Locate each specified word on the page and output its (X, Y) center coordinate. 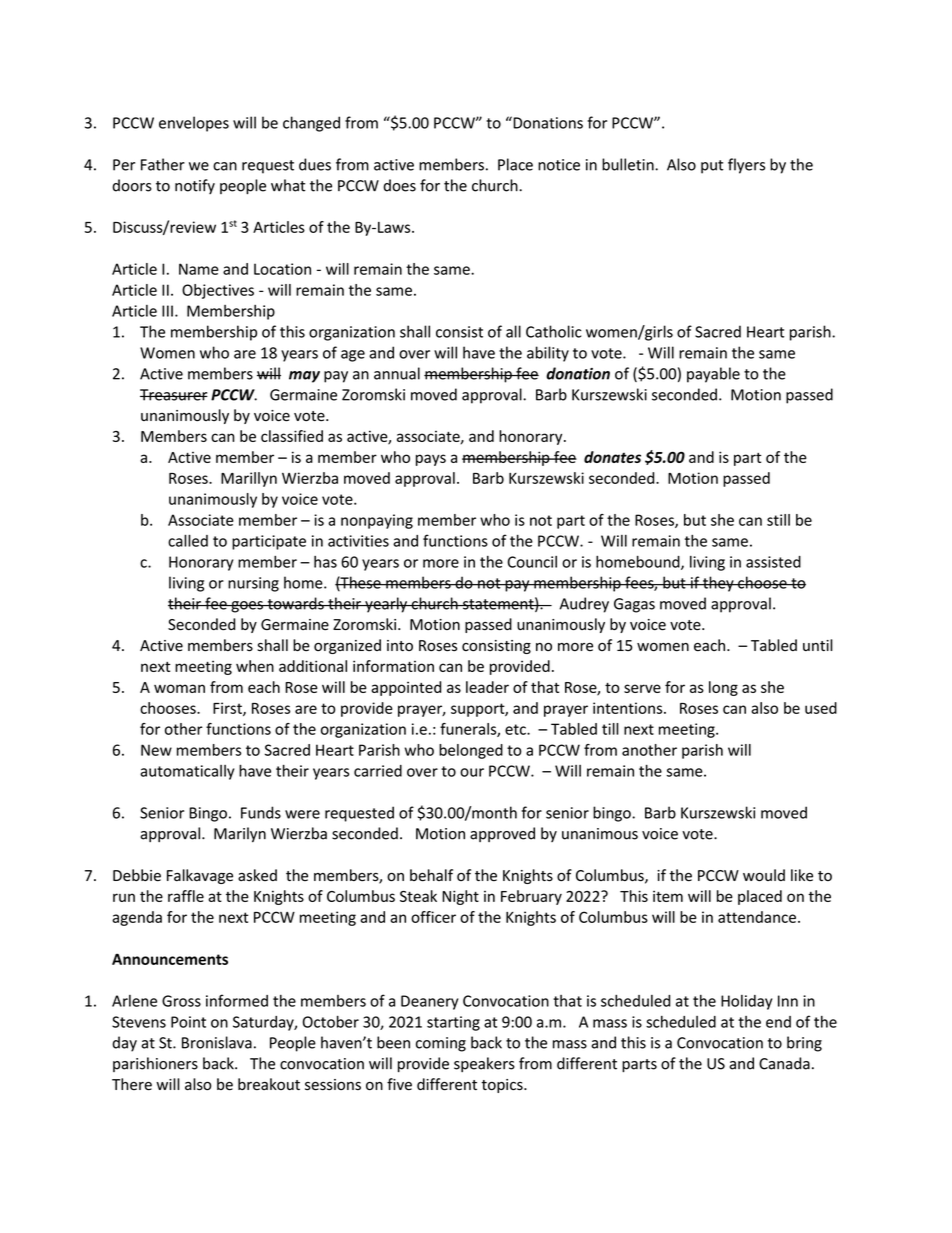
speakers (484, 1064)
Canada (784, 1063)
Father (163, 164)
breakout (269, 1084)
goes (247, 607)
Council (532, 562)
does (399, 185)
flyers (746, 166)
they (718, 584)
